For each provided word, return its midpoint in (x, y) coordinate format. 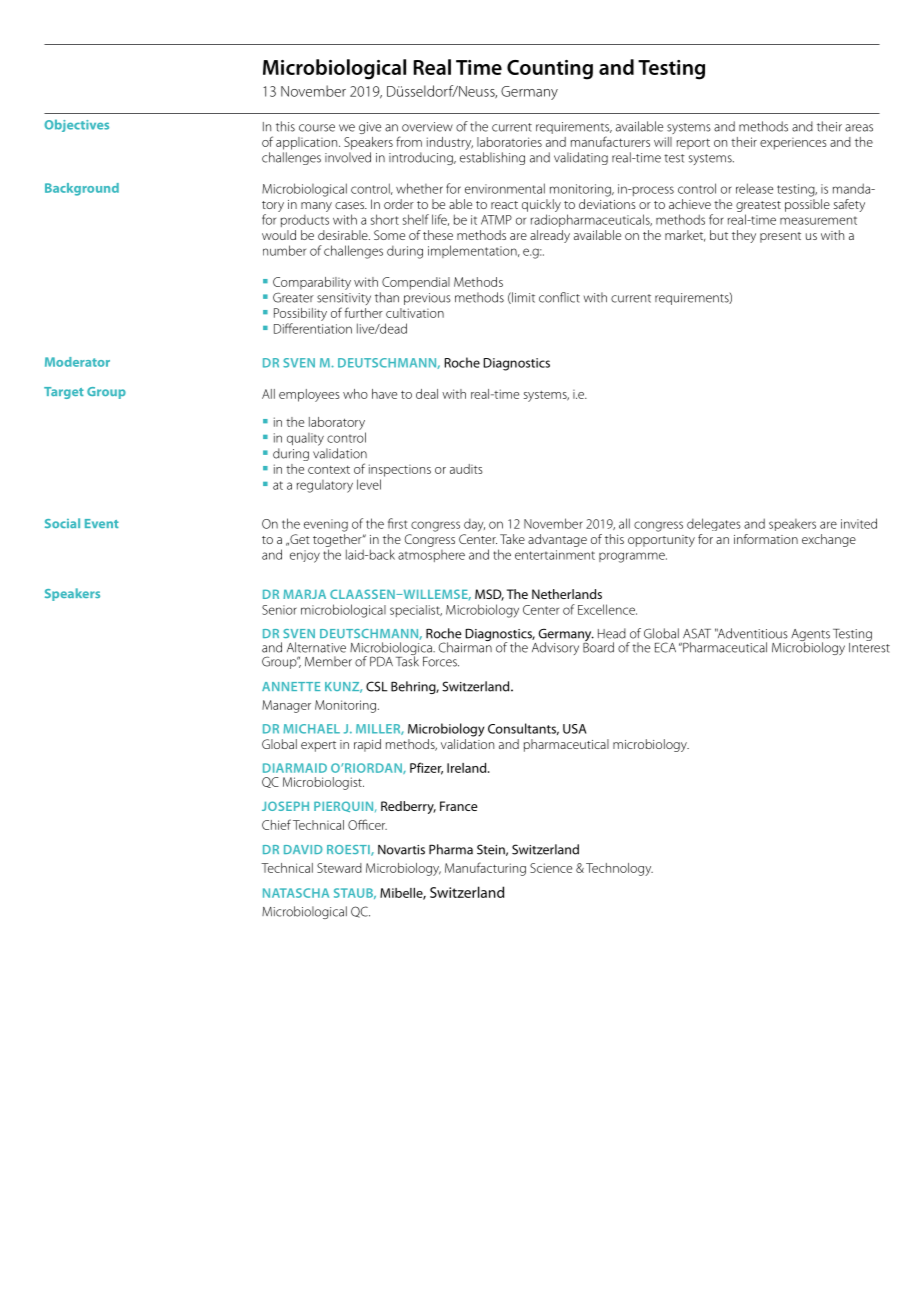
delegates (714, 524)
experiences (793, 144)
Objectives (76, 125)
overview (427, 127)
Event (102, 523)
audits (466, 469)
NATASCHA (296, 893)
